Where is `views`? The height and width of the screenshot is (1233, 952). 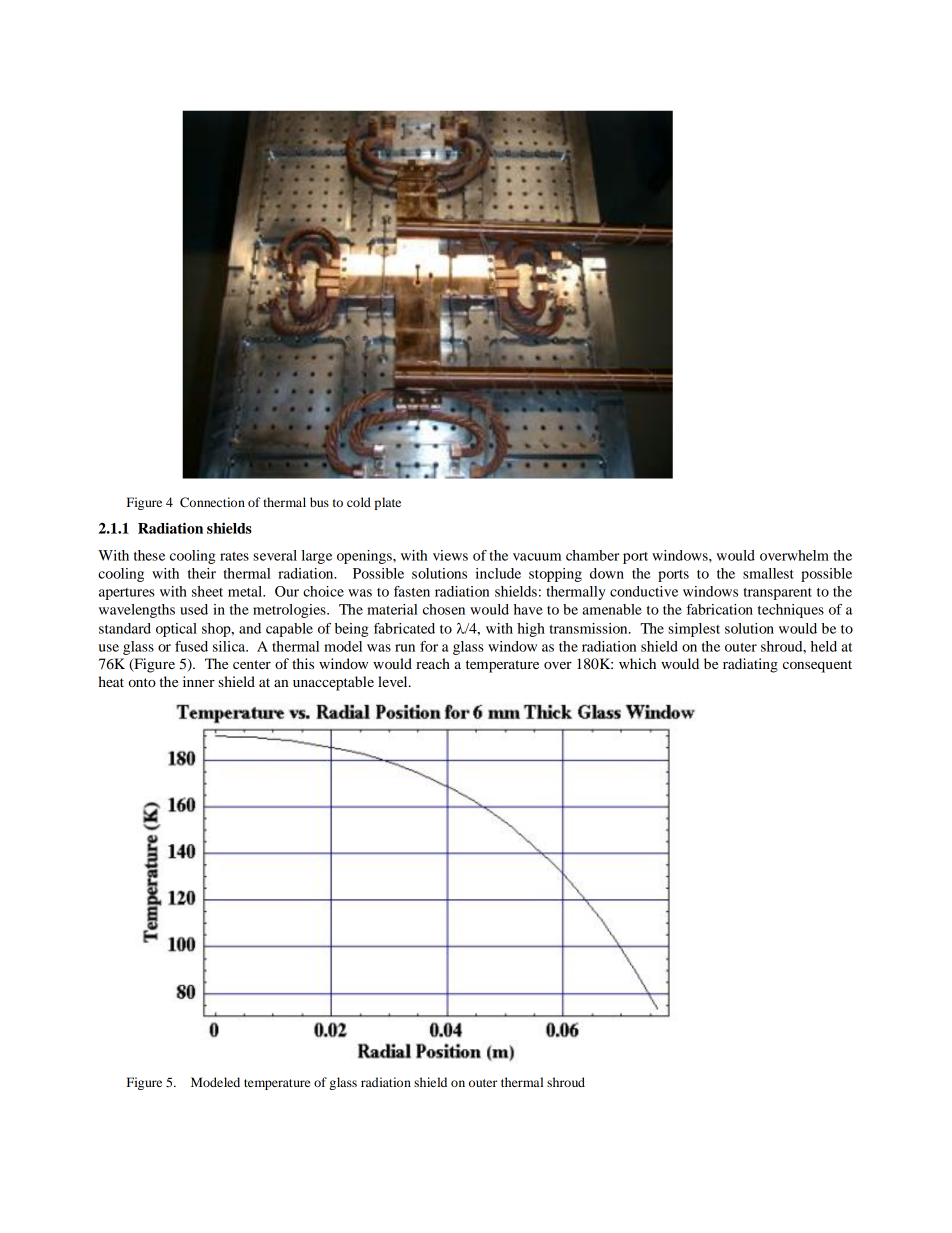 views is located at coordinates (450, 555).
